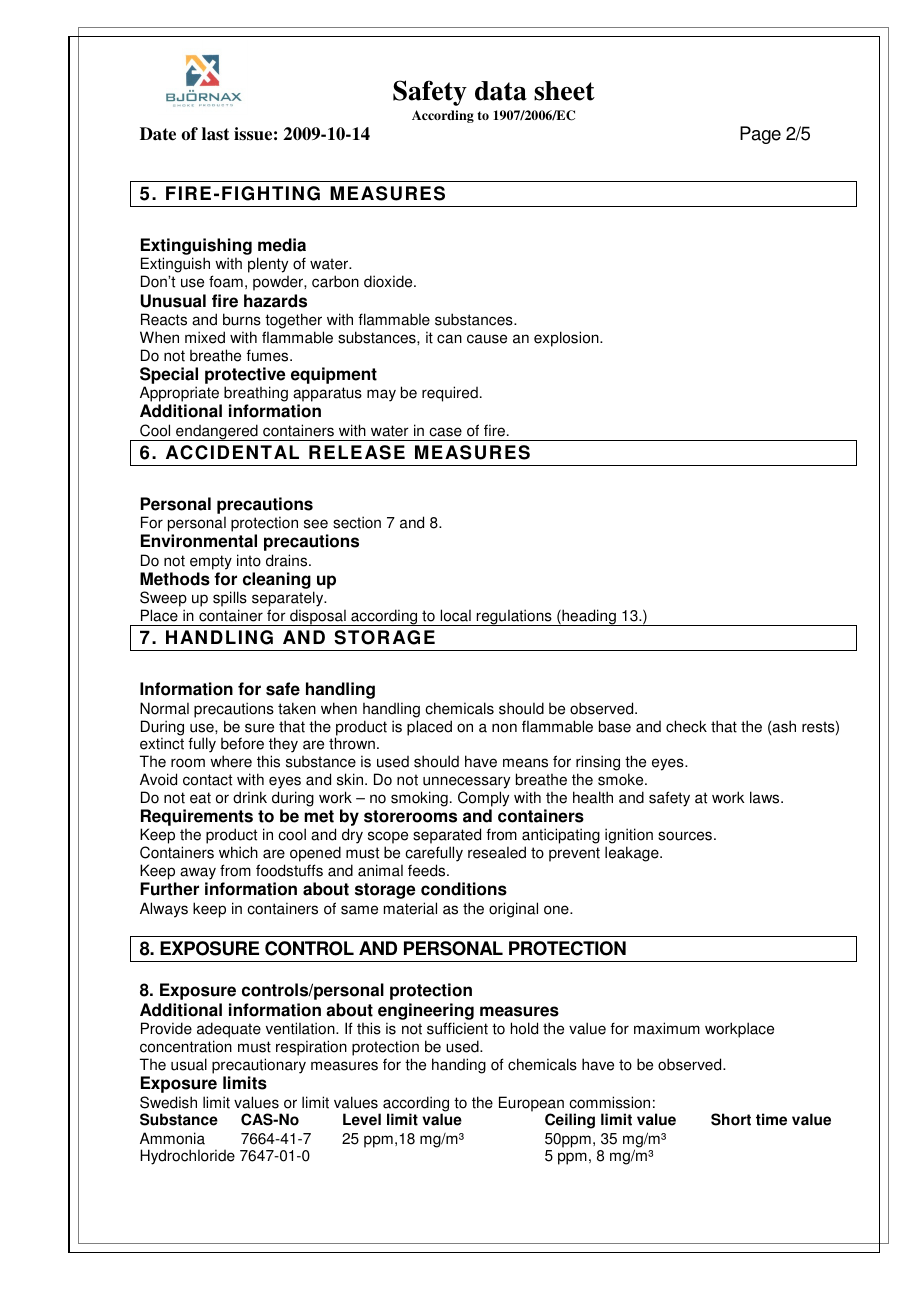  Describe the element at coordinates (198, 875) in the page. I see `away` at that location.
